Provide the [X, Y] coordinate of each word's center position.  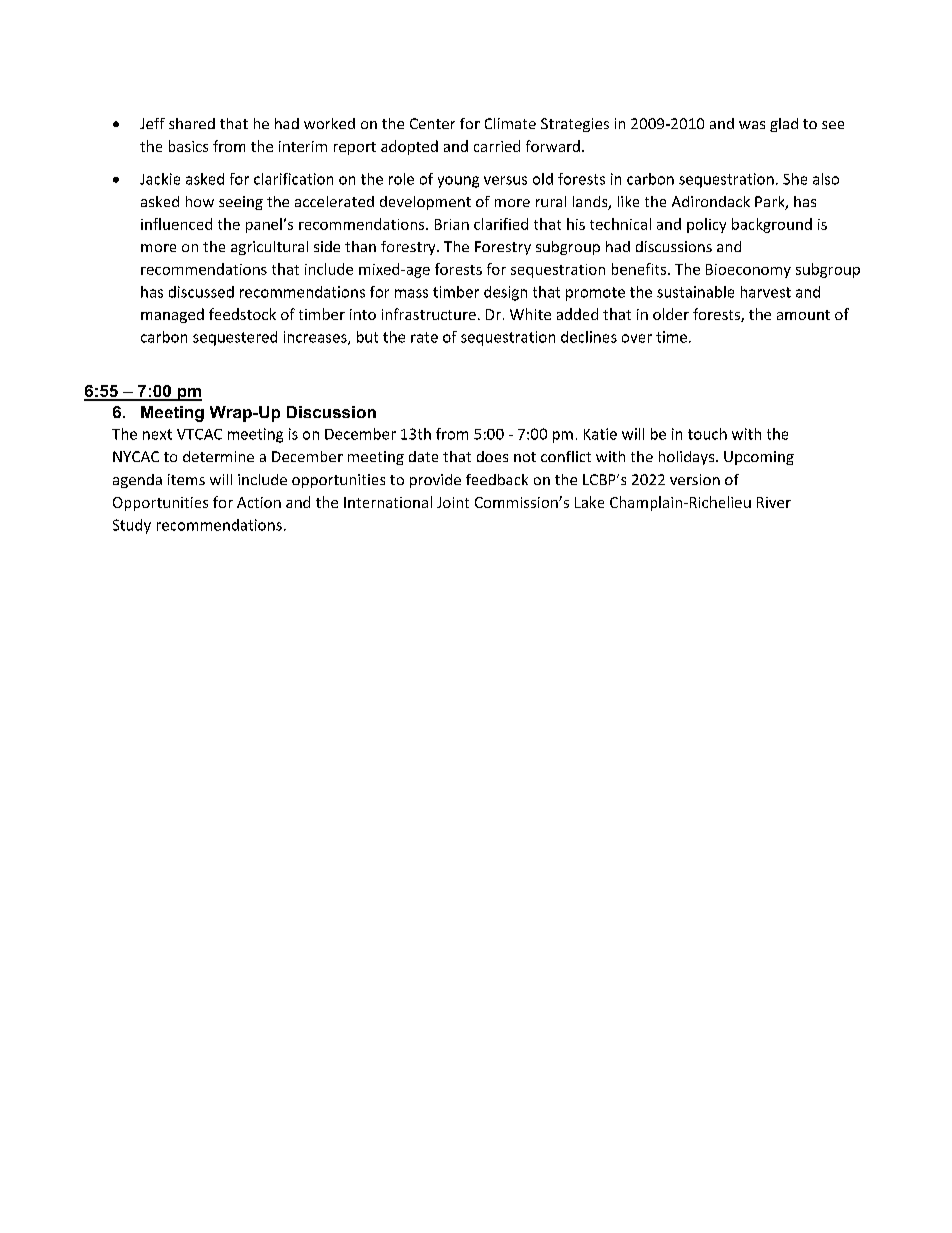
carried [497, 146]
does [492, 456]
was [752, 125]
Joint [453, 502]
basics [188, 146]
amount [803, 315]
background [772, 225]
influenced [176, 224]
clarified [501, 224]
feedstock [242, 314]
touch [707, 434]
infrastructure [429, 314]
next [157, 434]
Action [259, 502]
